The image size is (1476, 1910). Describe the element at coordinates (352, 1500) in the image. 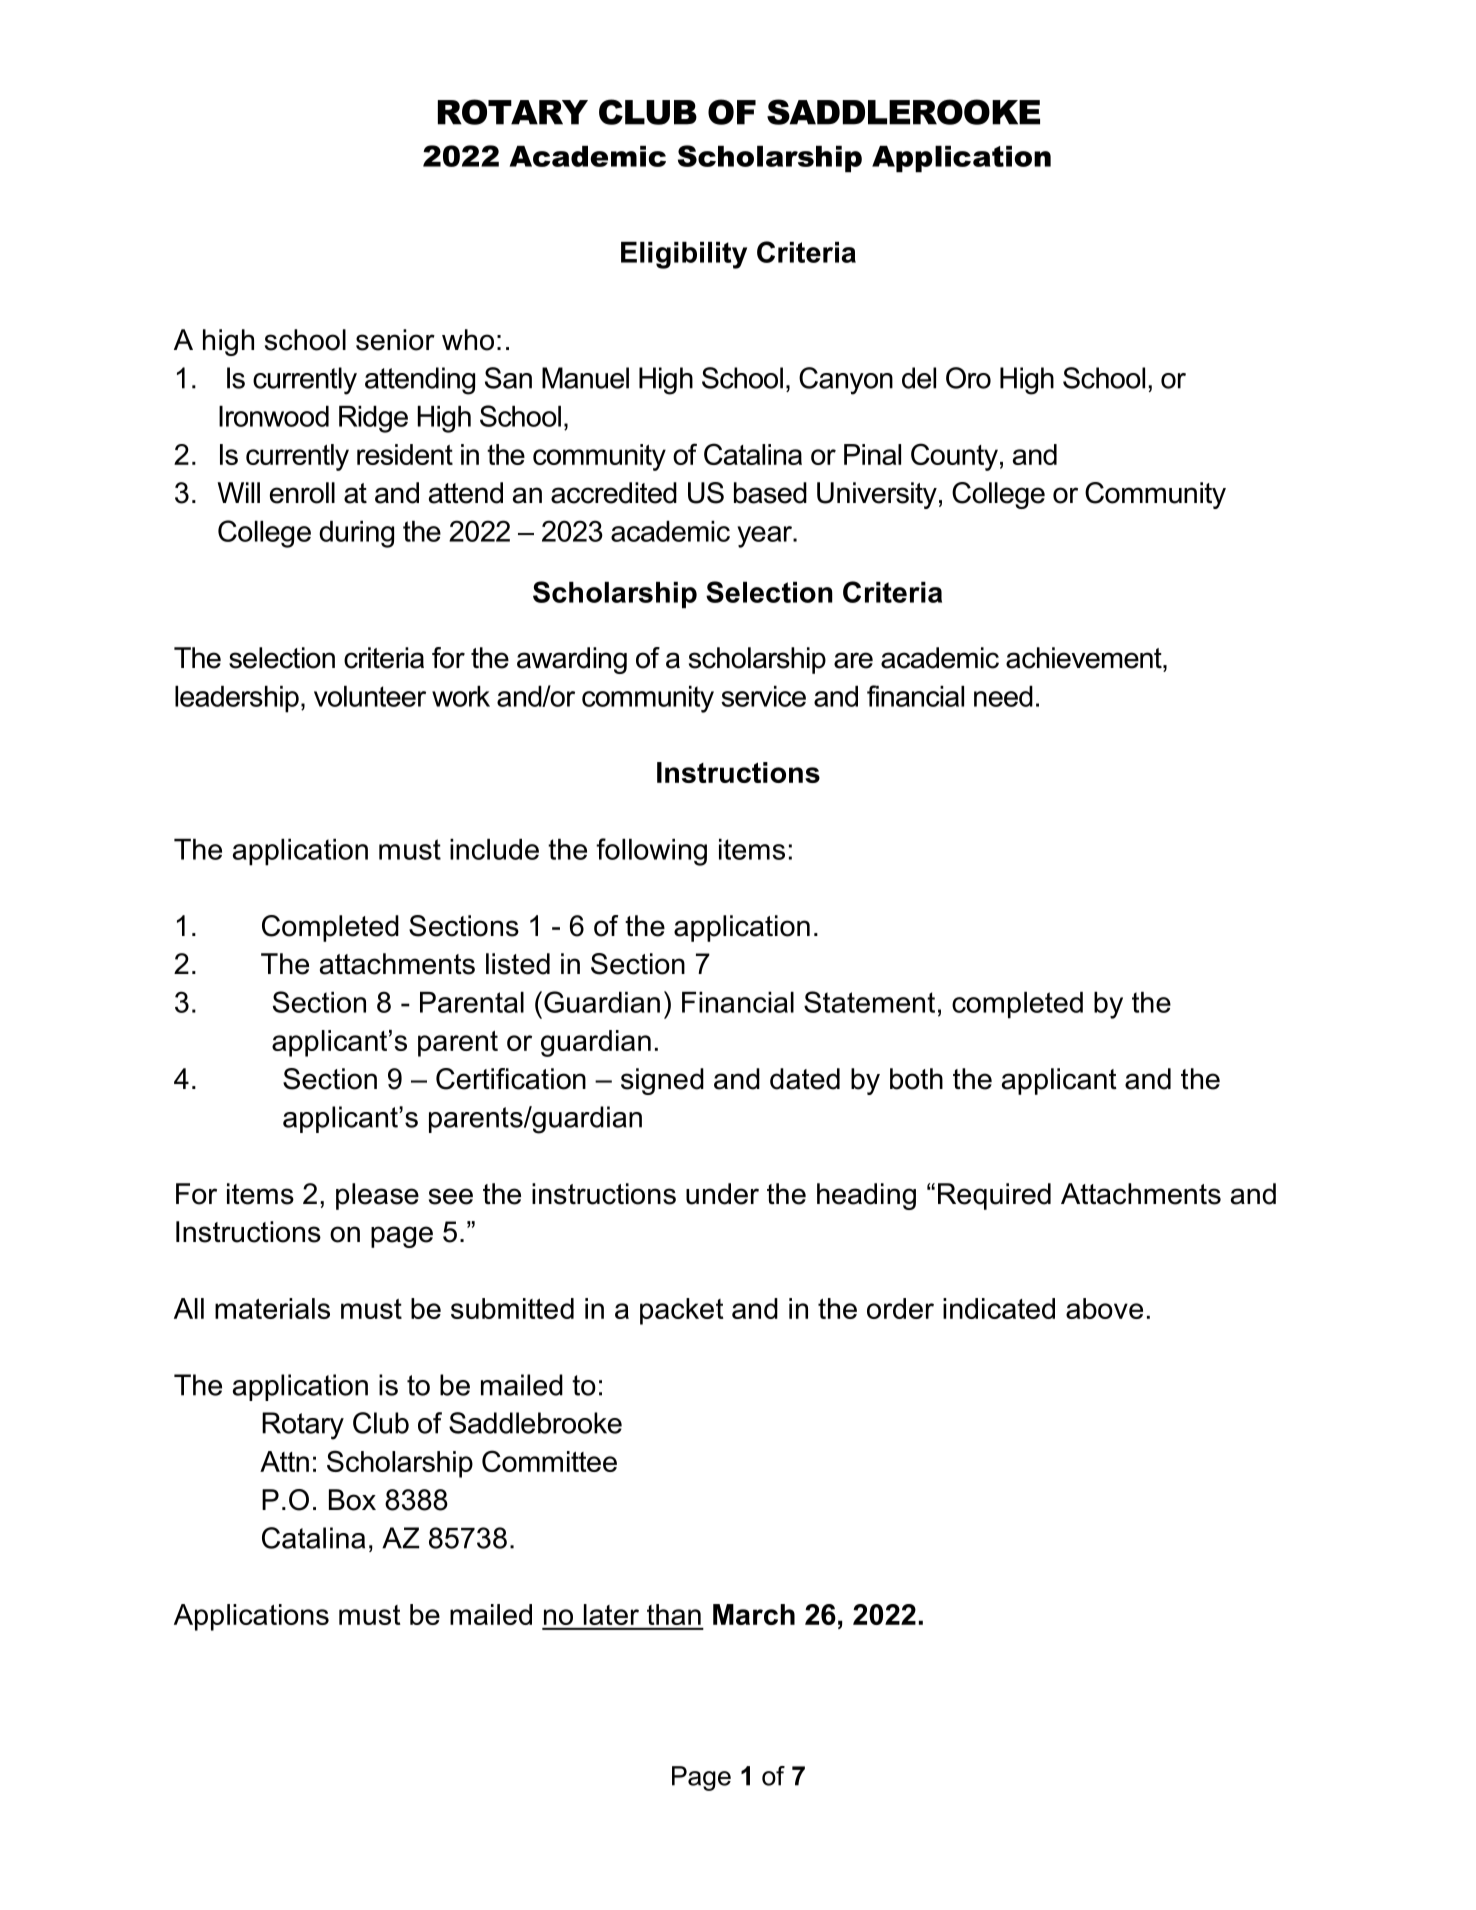

I see `Box` at that location.
